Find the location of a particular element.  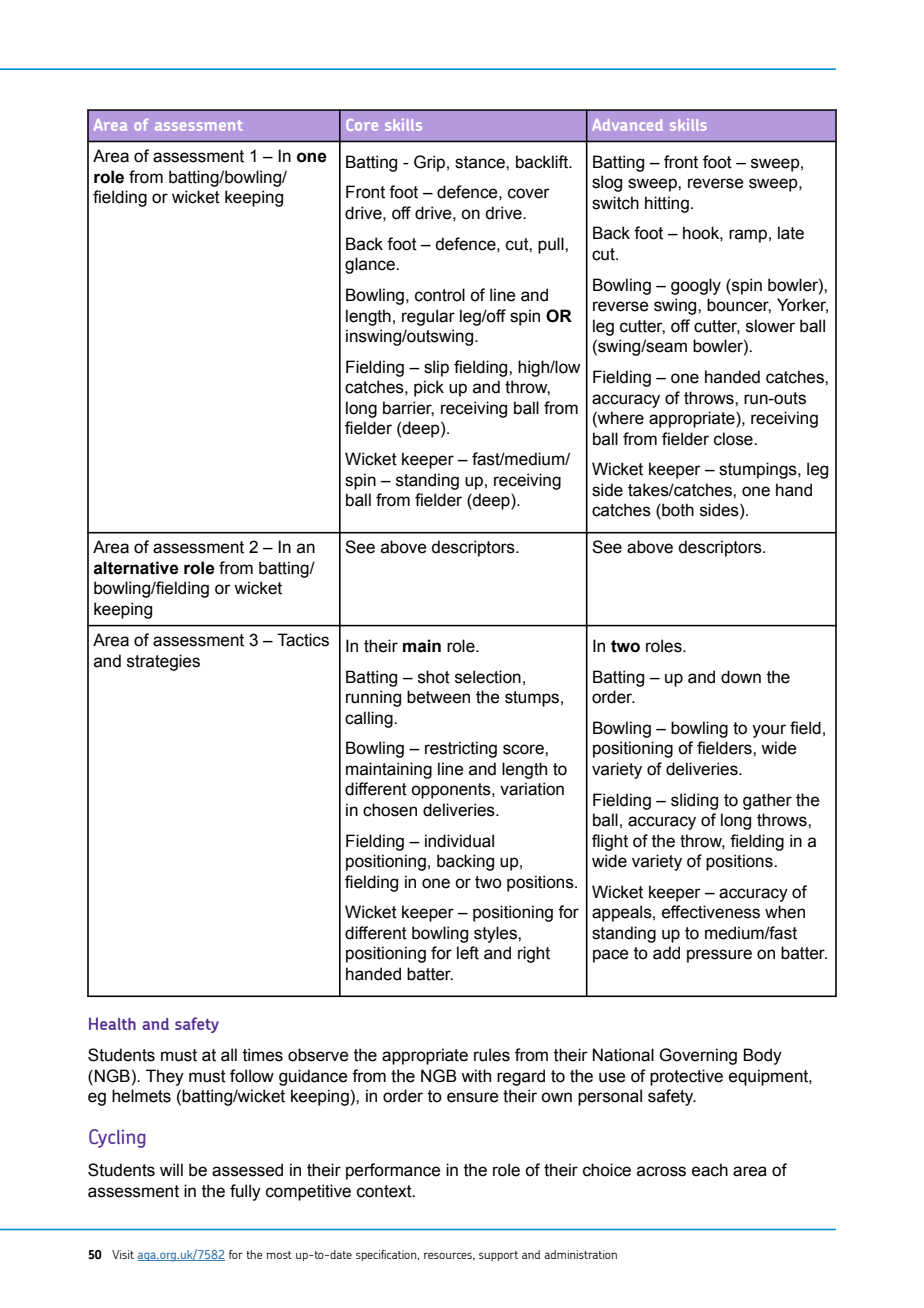

hitting is located at coordinates (667, 204).
